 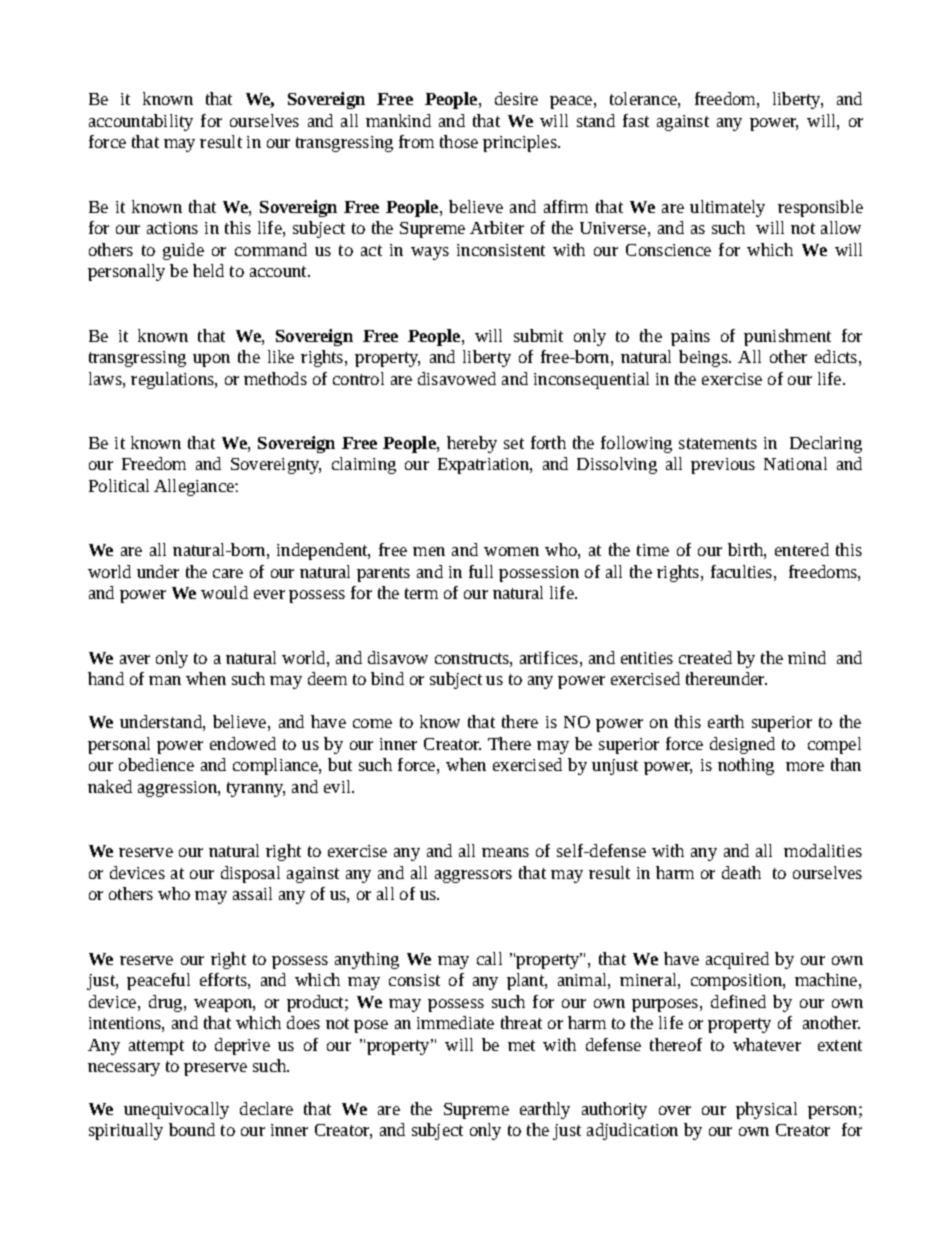 What do you see at coordinates (723, 466) in the page?
I see `previous` at bounding box center [723, 466].
